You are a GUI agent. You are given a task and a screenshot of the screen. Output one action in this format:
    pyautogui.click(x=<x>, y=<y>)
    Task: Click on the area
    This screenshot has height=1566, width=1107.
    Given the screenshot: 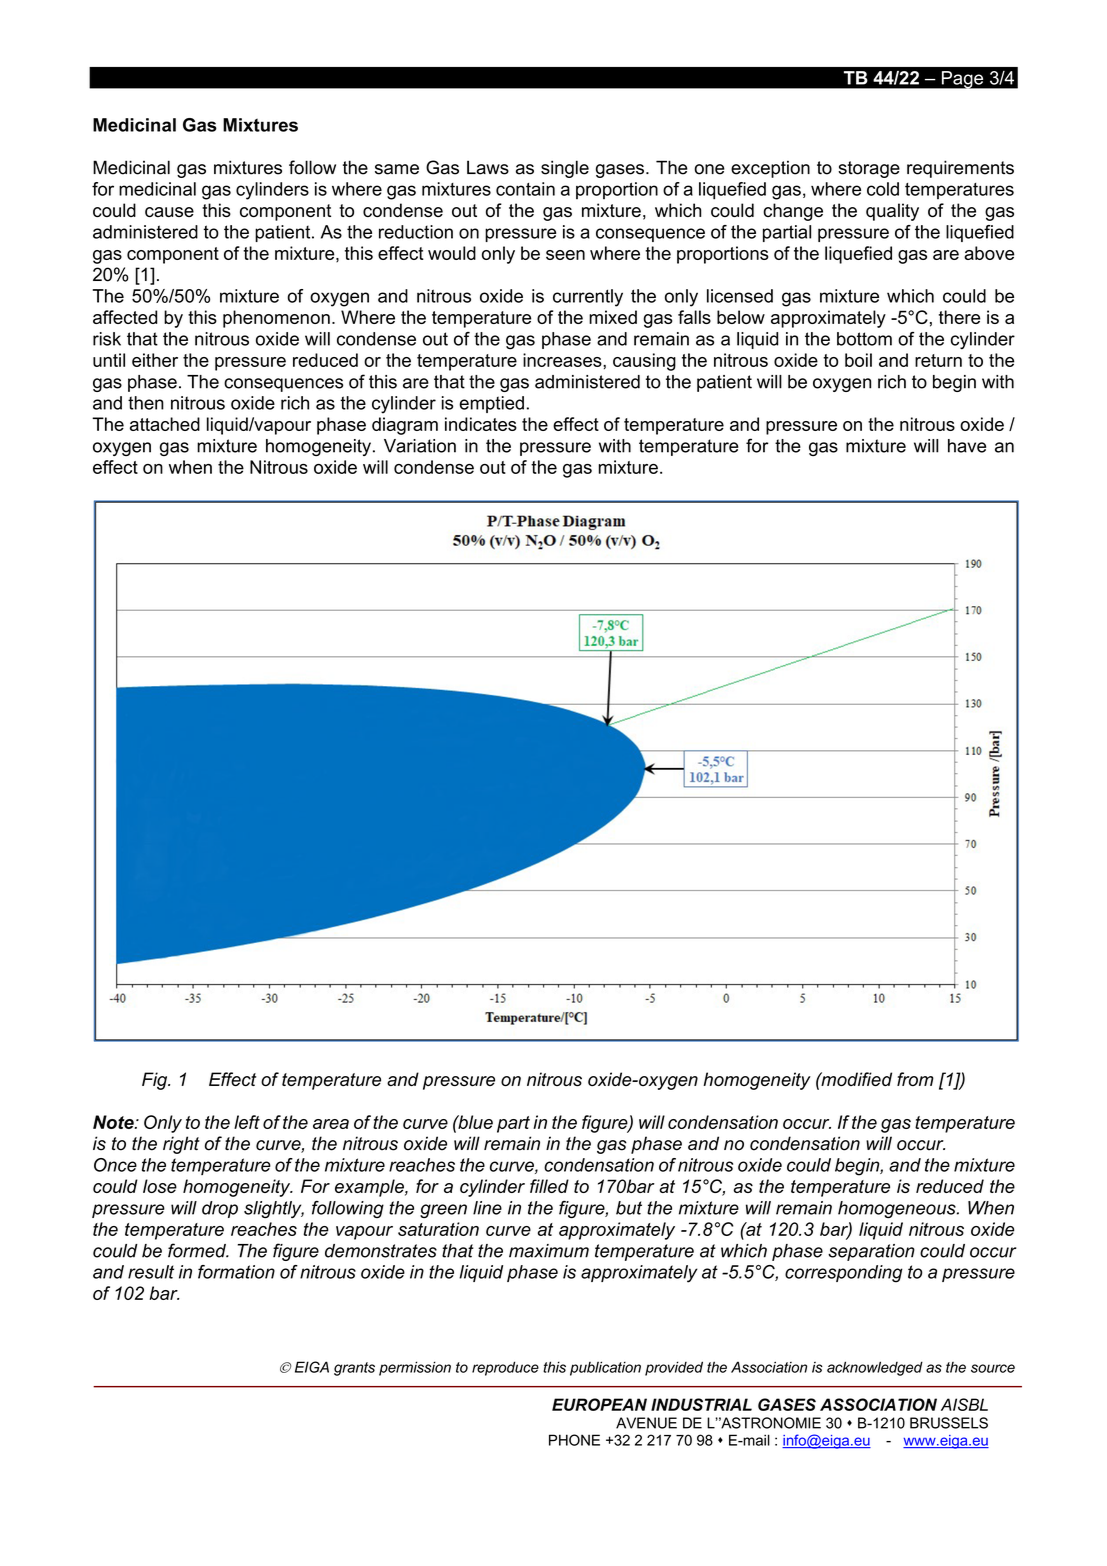 What is the action you would take?
    pyautogui.click(x=331, y=1124)
